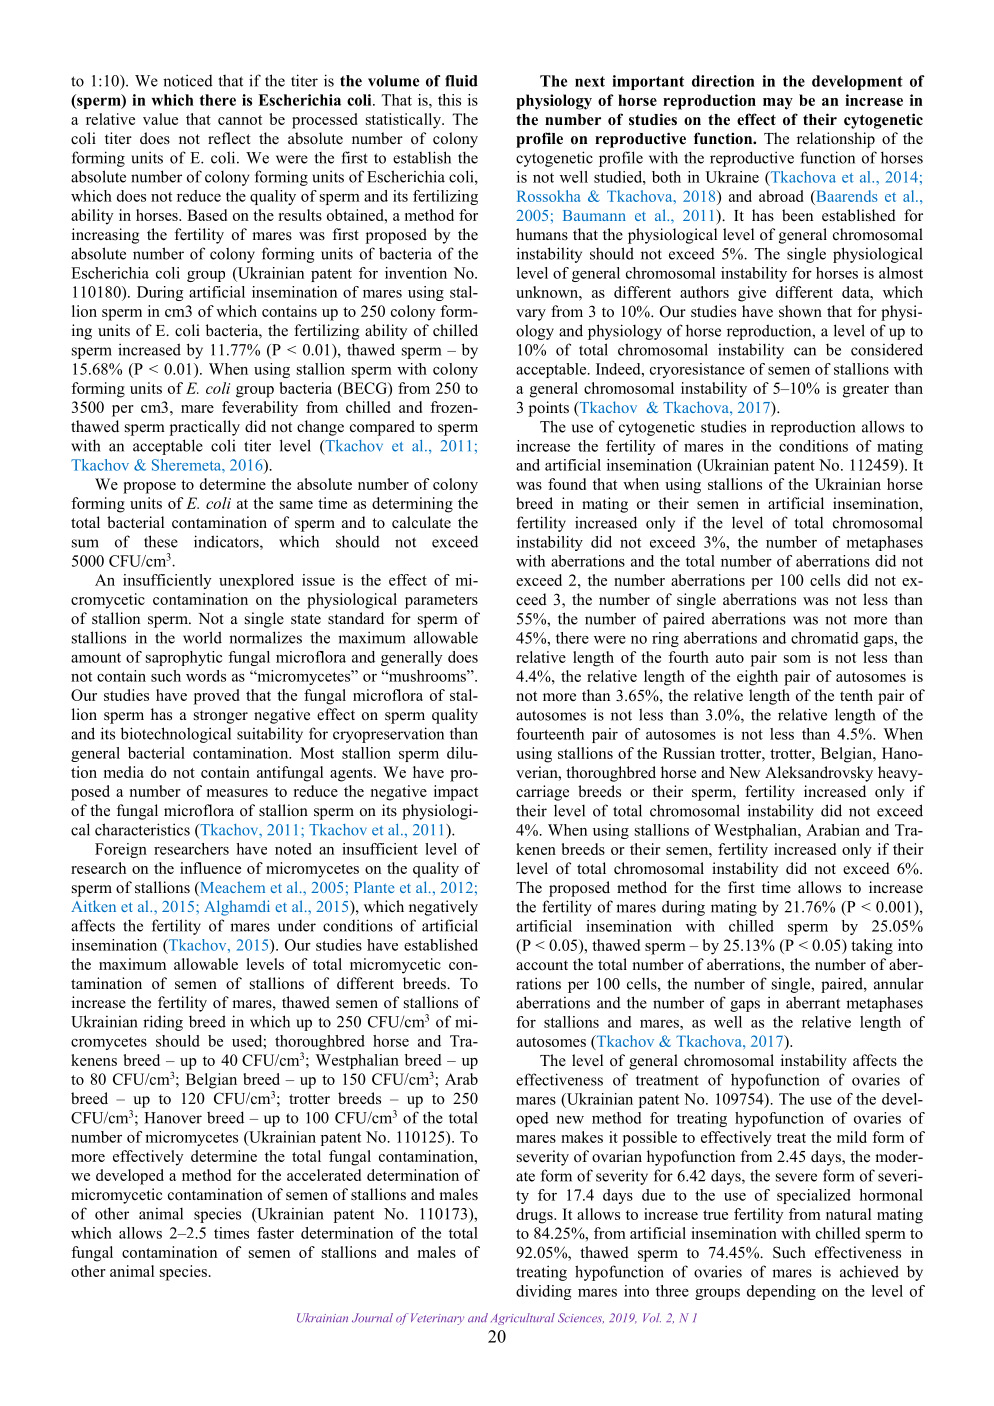 The height and width of the screenshot is (1406, 994). Describe the element at coordinates (872, 947) in the screenshot. I see `taking` at that location.
